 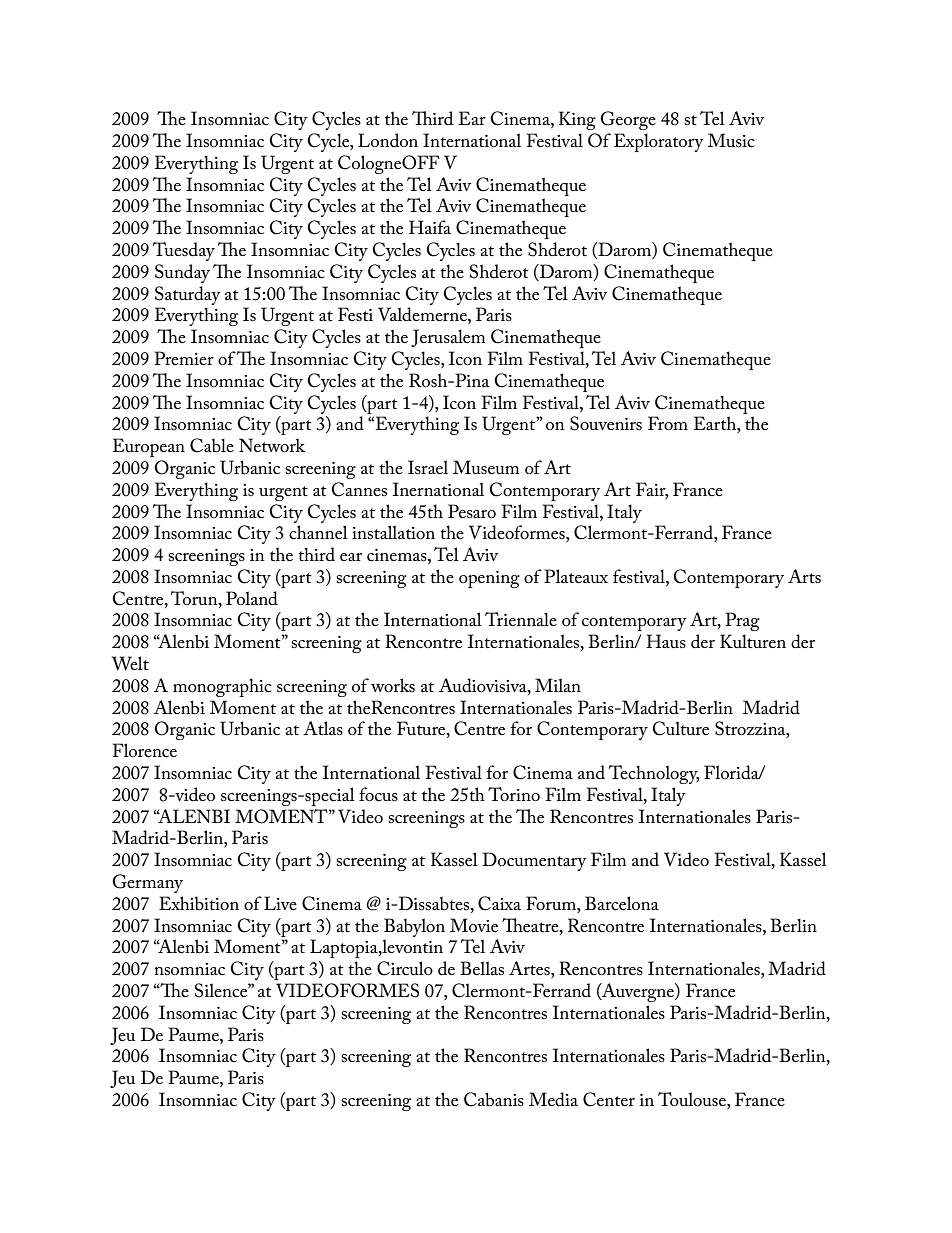 I want to click on Florence, so click(x=144, y=750).
